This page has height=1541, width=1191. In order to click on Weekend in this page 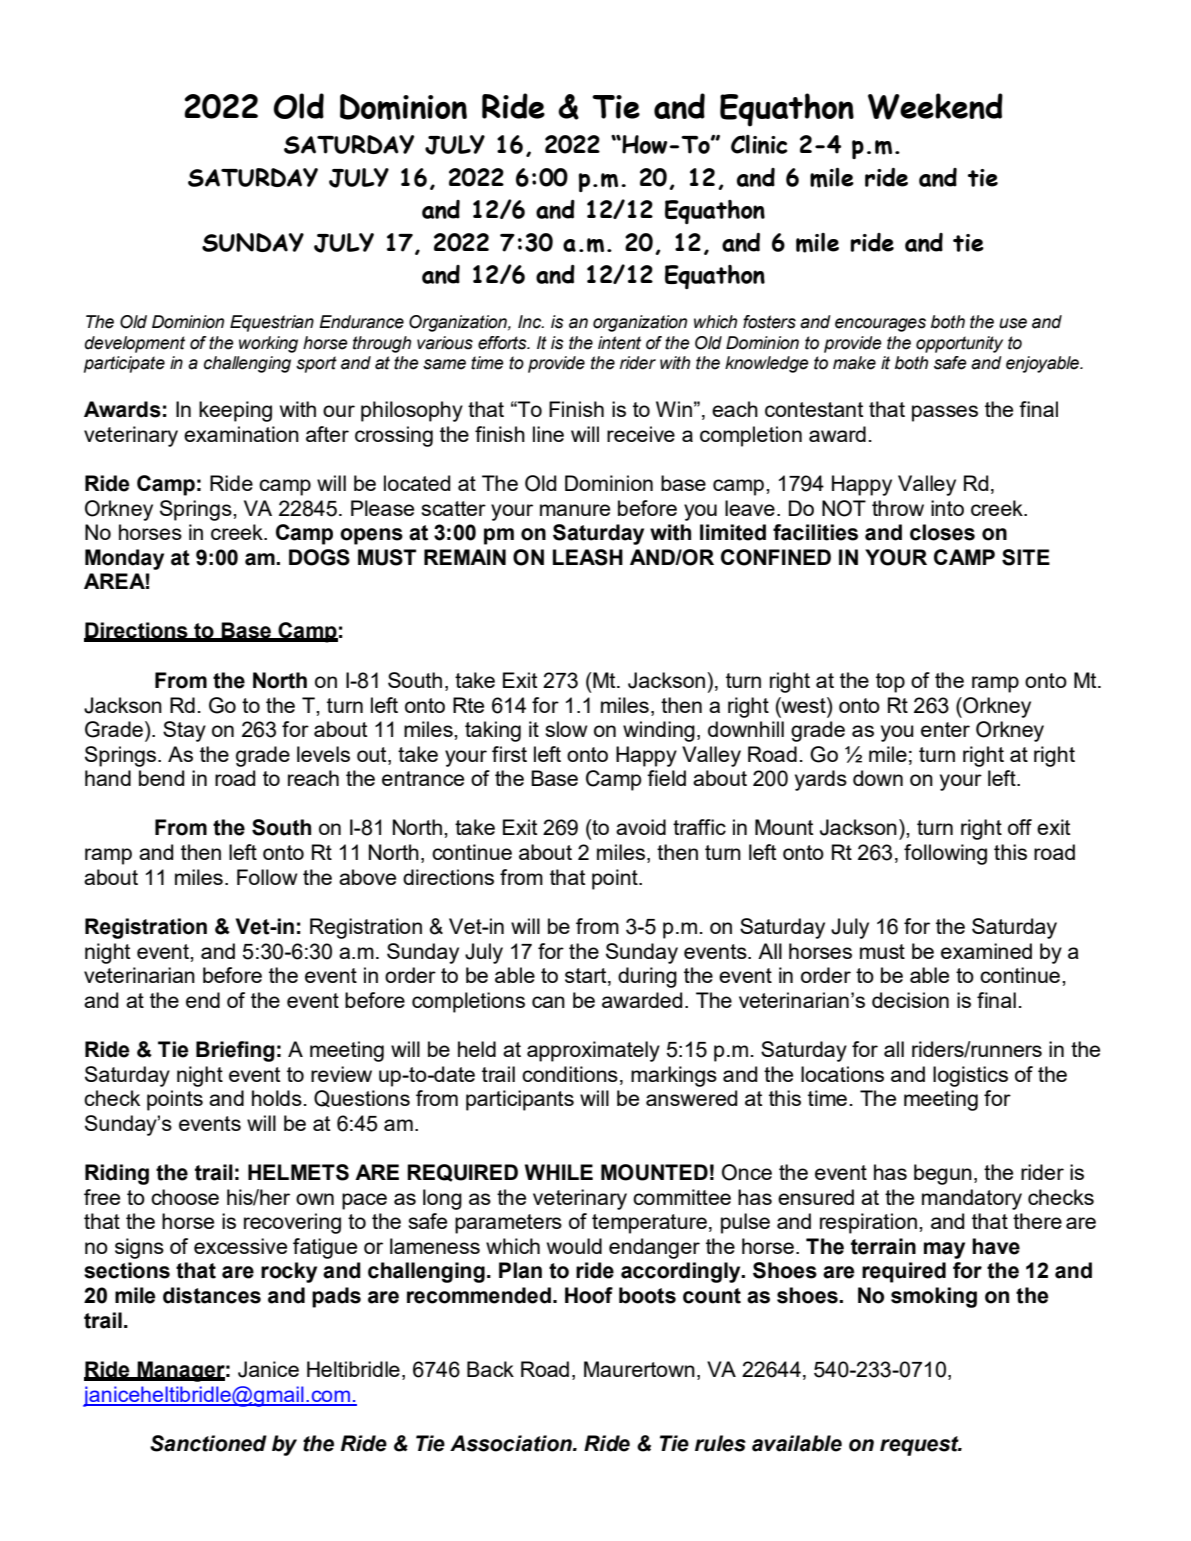, I will do `click(935, 106)`.
